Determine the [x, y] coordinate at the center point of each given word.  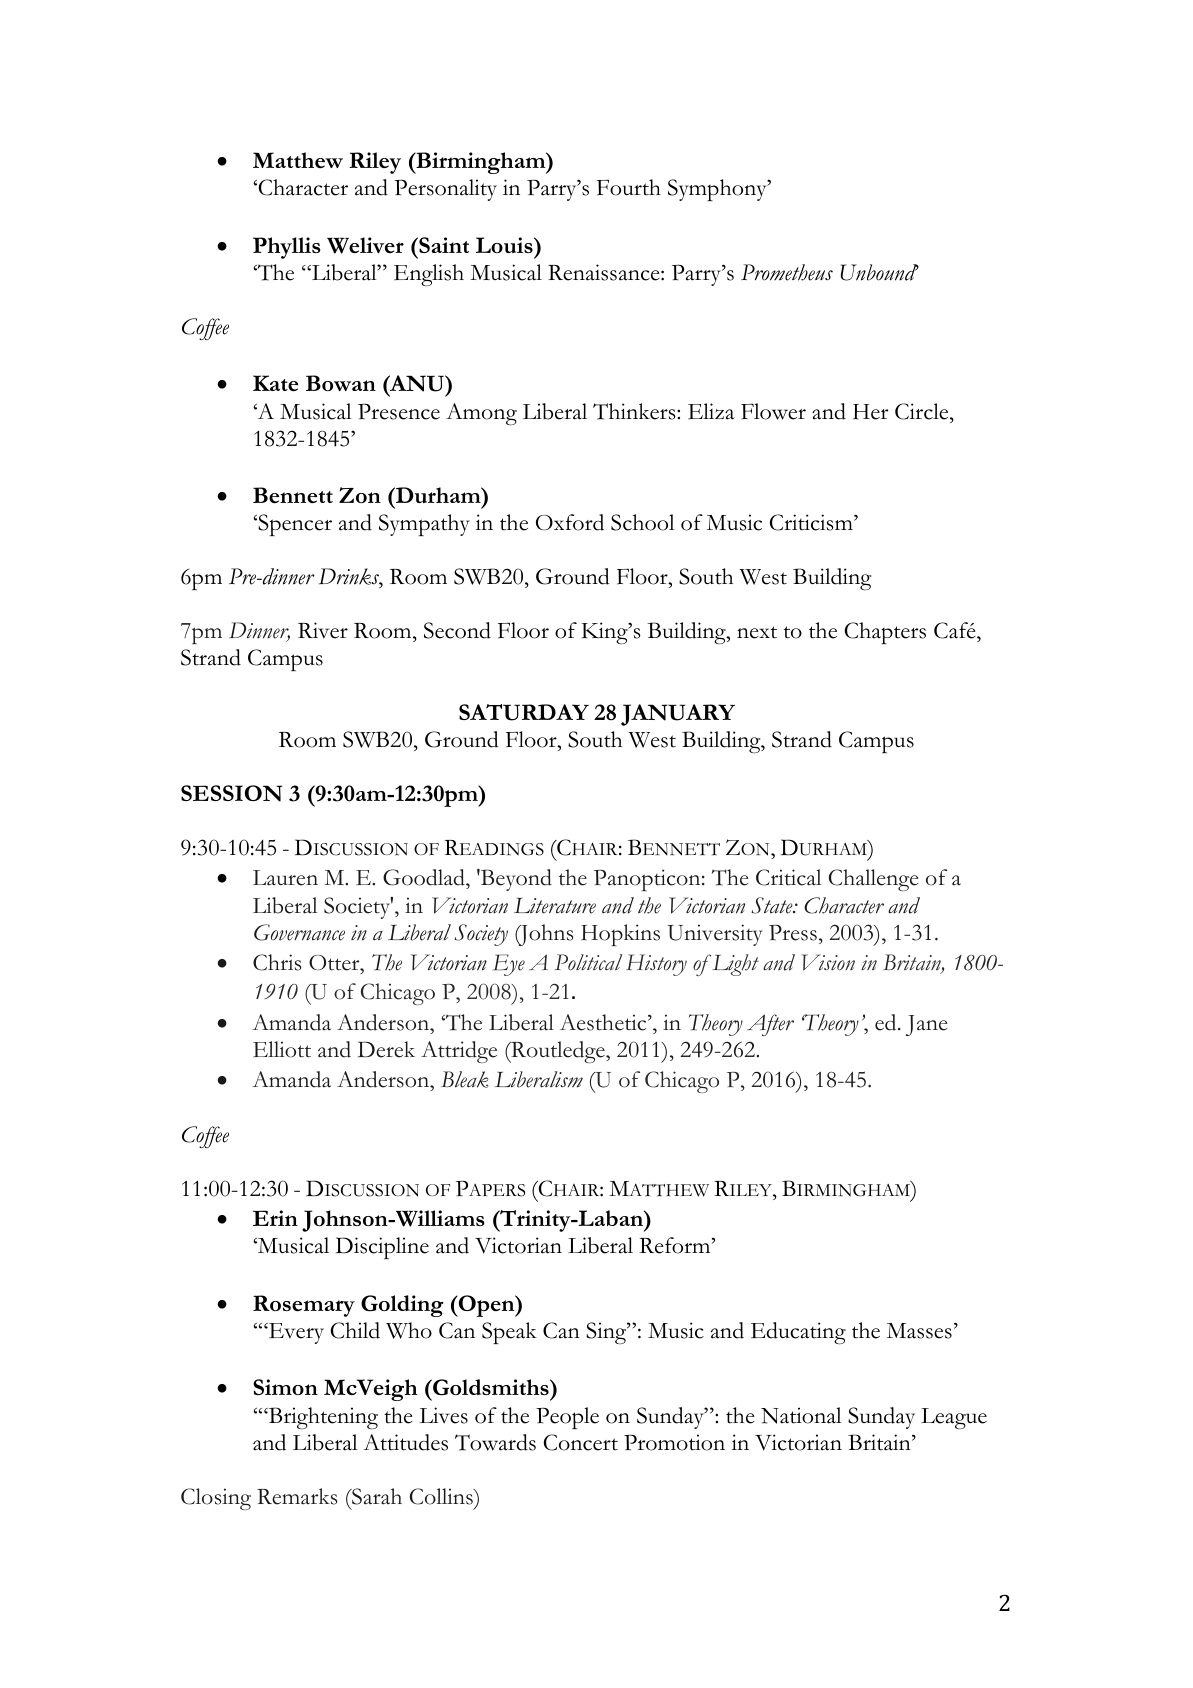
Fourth [629, 187]
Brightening [322, 1418]
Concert [581, 1442]
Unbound [880, 272]
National [801, 1415]
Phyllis [286, 248]
